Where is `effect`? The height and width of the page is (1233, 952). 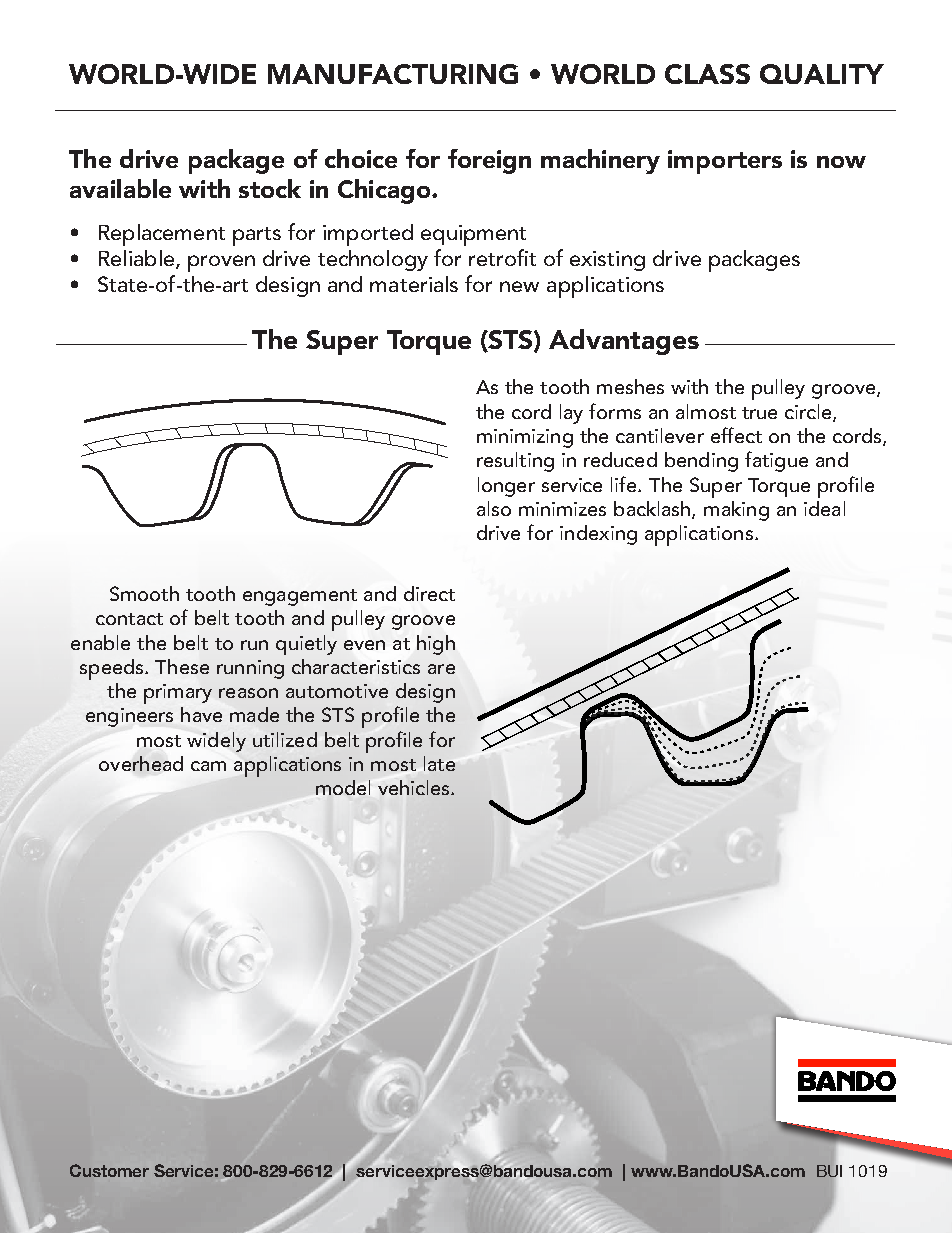
effect is located at coordinates (736, 435).
